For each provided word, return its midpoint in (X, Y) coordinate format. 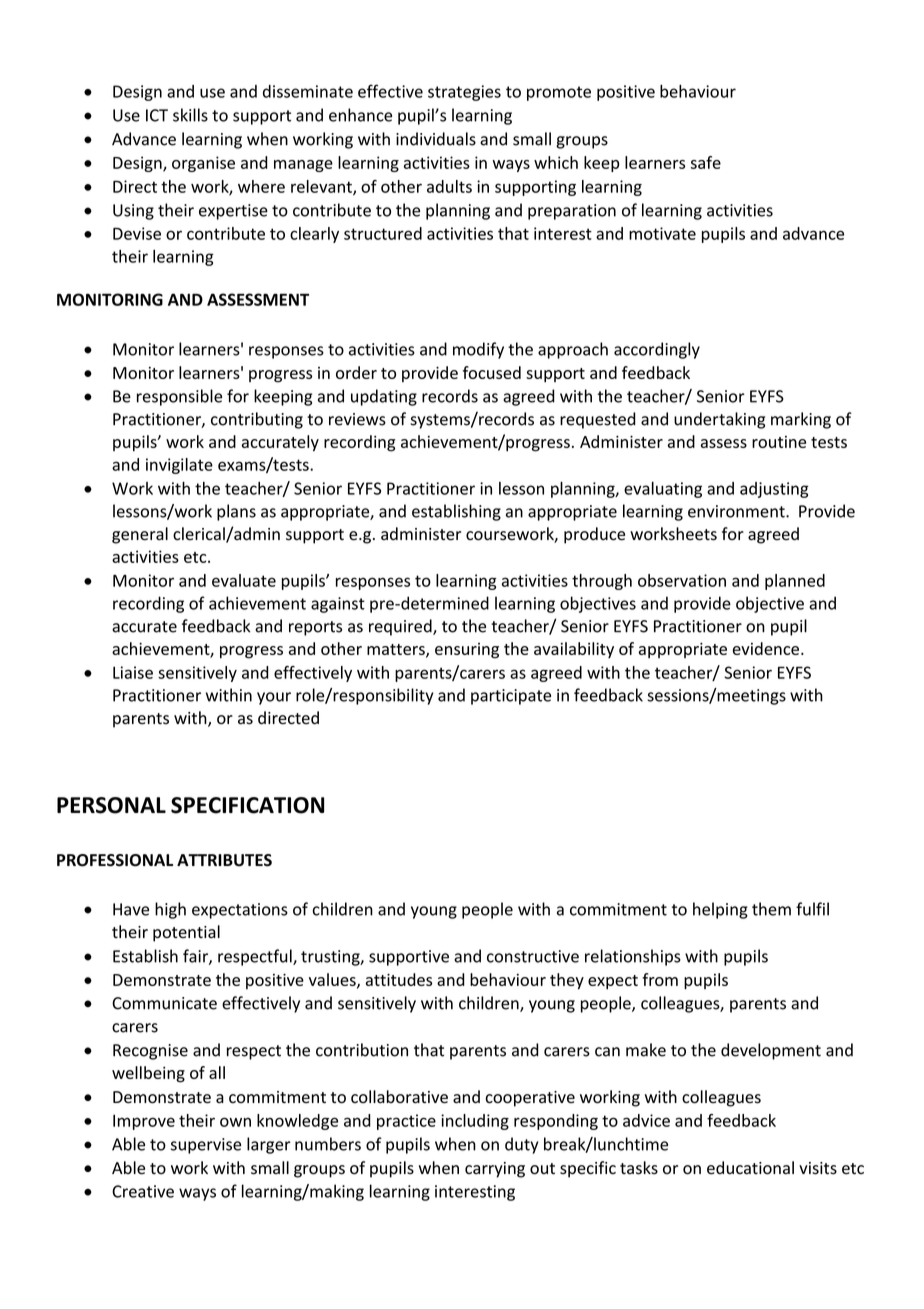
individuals (436, 139)
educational (750, 1168)
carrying (495, 1170)
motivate (662, 233)
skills (190, 115)
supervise (206, 1146)
